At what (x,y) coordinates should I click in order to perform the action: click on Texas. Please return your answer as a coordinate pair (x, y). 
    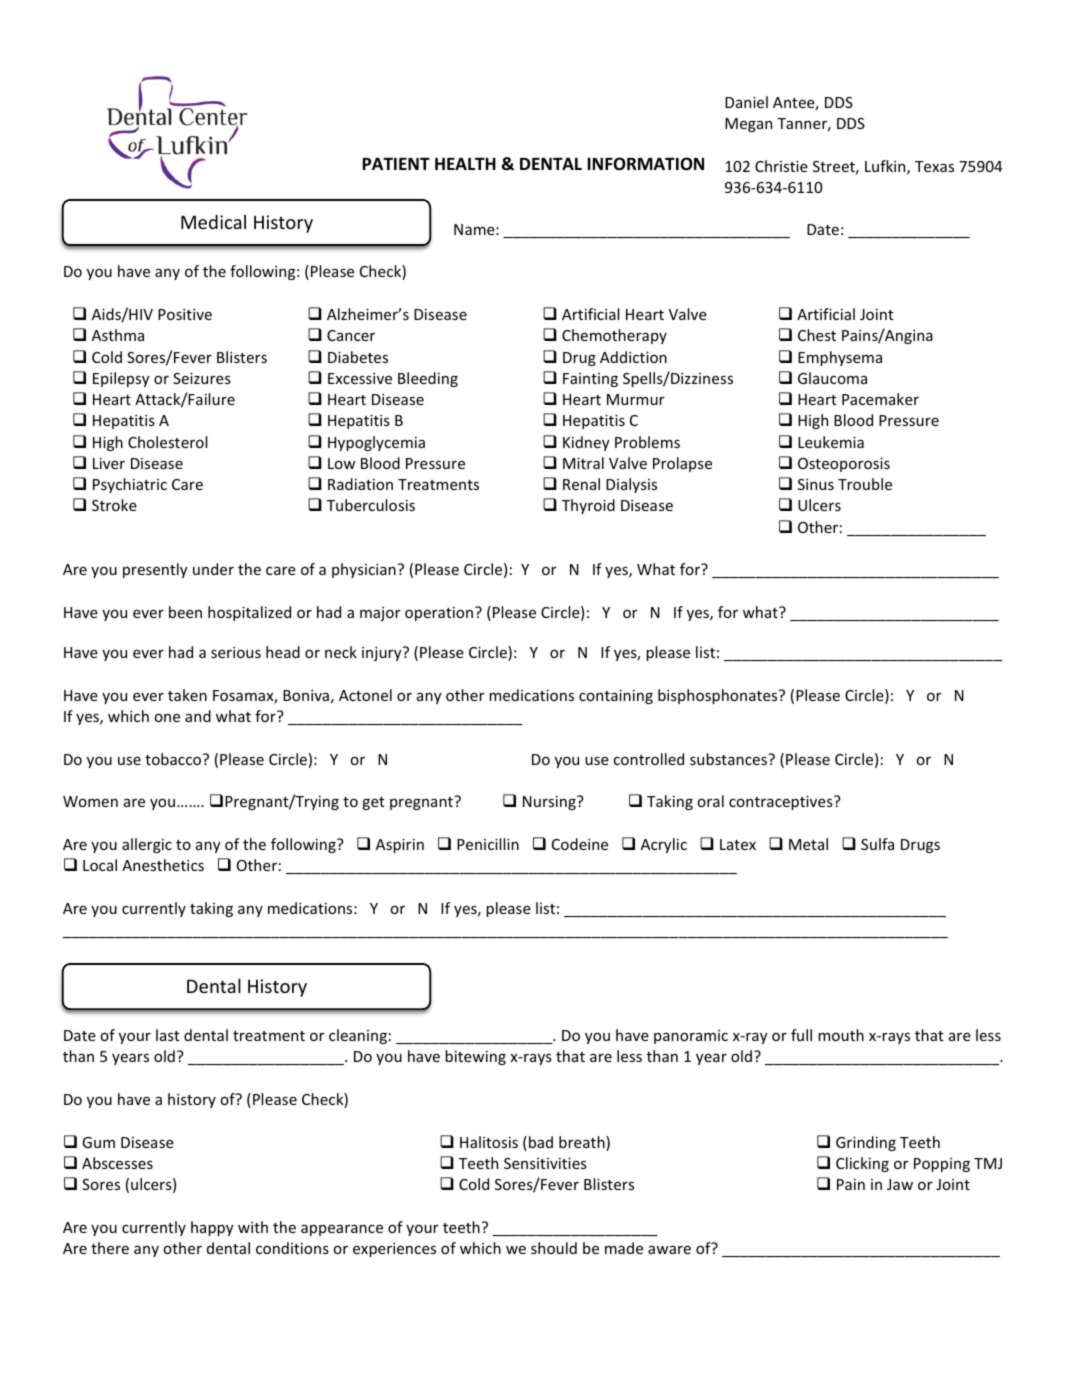
    Looking at the image, I should click on (934, 166).
